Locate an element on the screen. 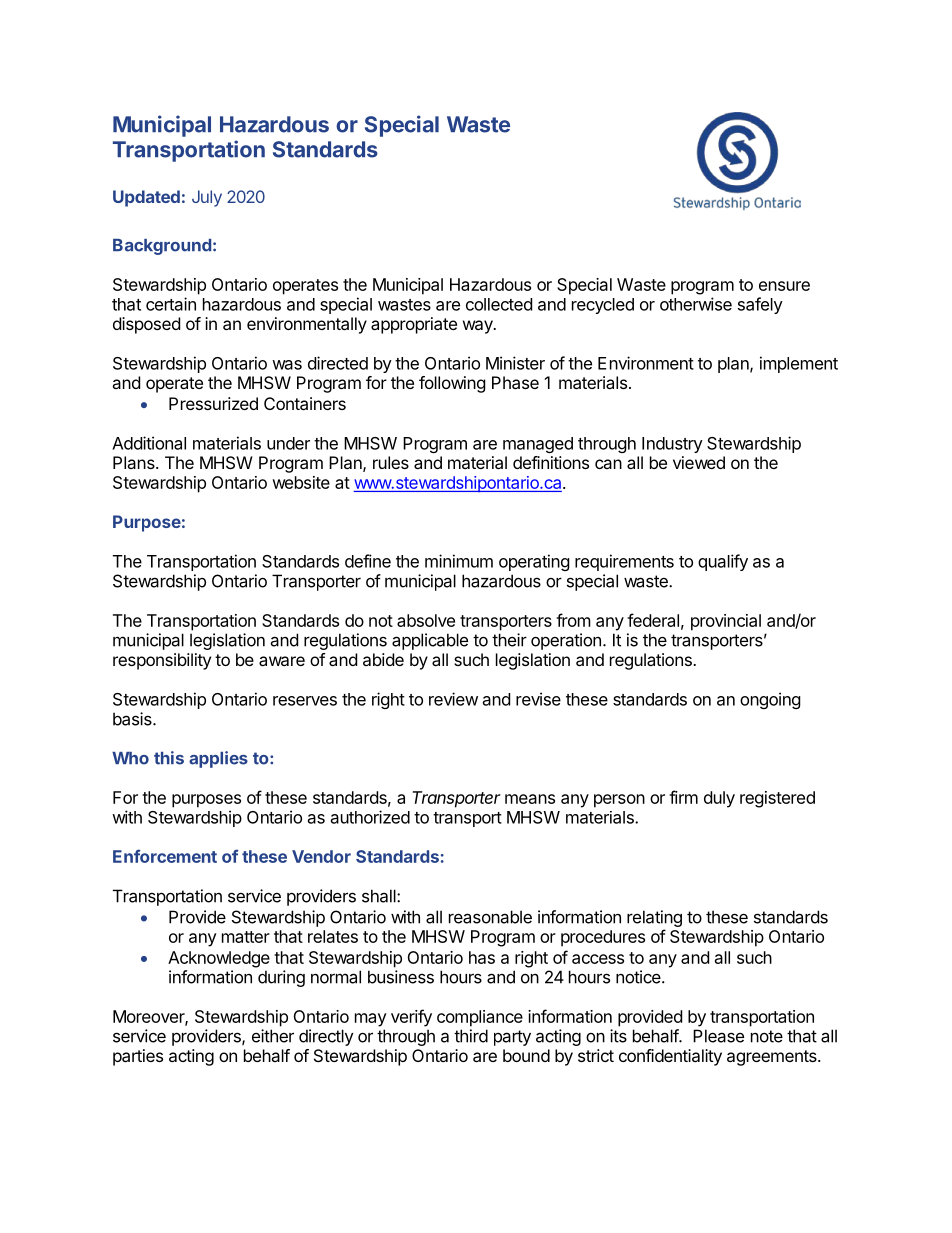  ensure is located at coordinates (784, 286).
